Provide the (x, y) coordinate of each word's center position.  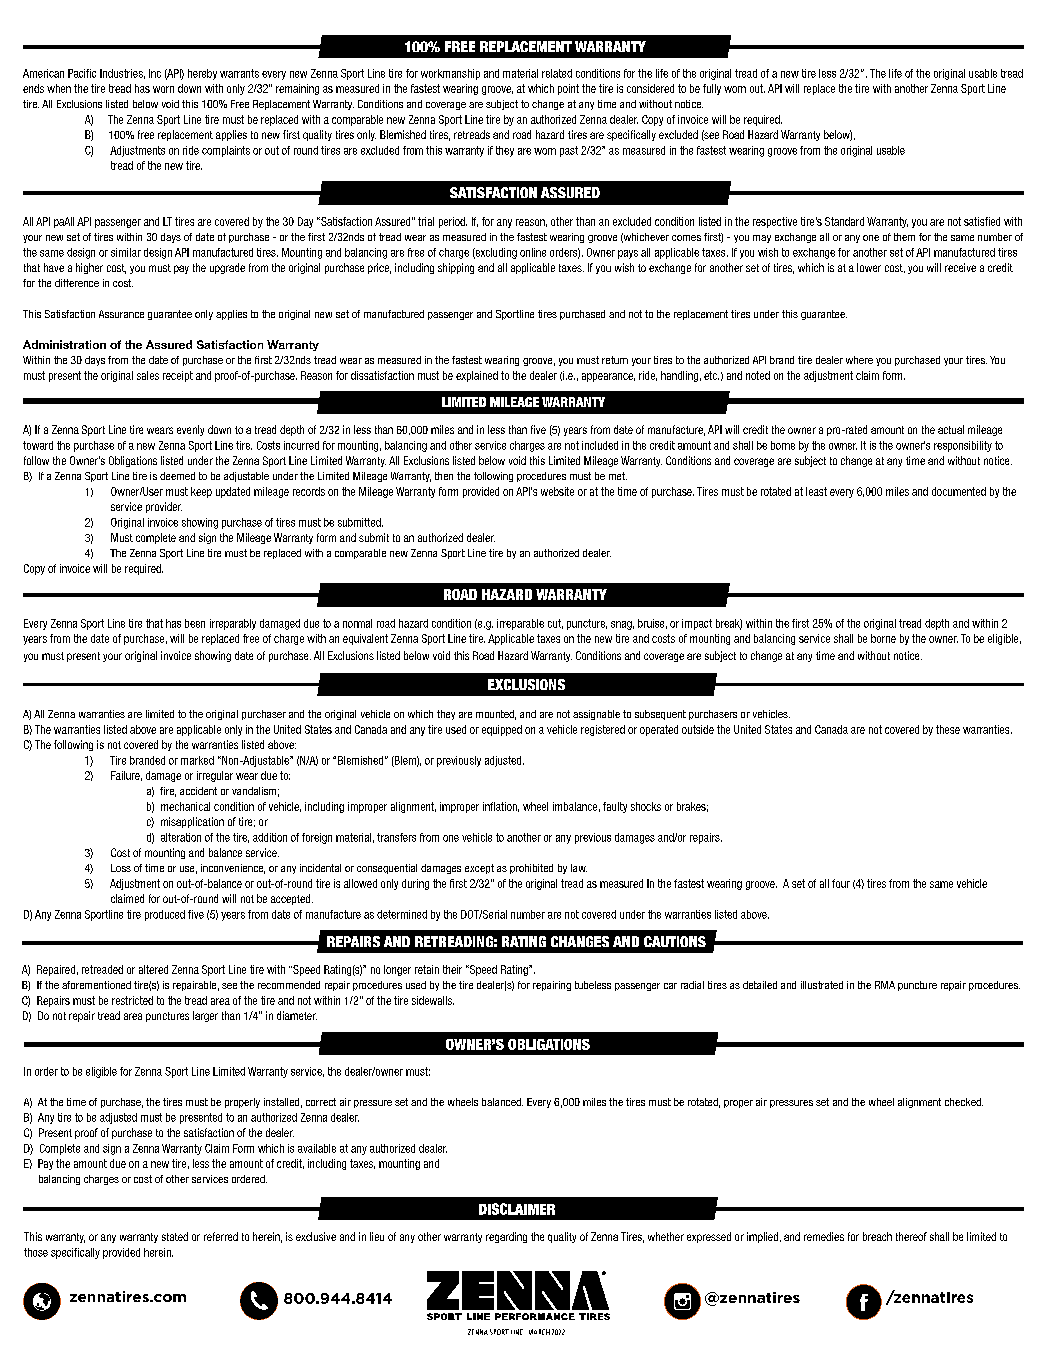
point (568, 89)
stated (175, 1236)
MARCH (539, 1332)
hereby (202, 74)
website (557, 491)
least (816, 491)
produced (165, 915)
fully (712, 89)
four (841, 883)
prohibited (531, 869)
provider (164, 507)
